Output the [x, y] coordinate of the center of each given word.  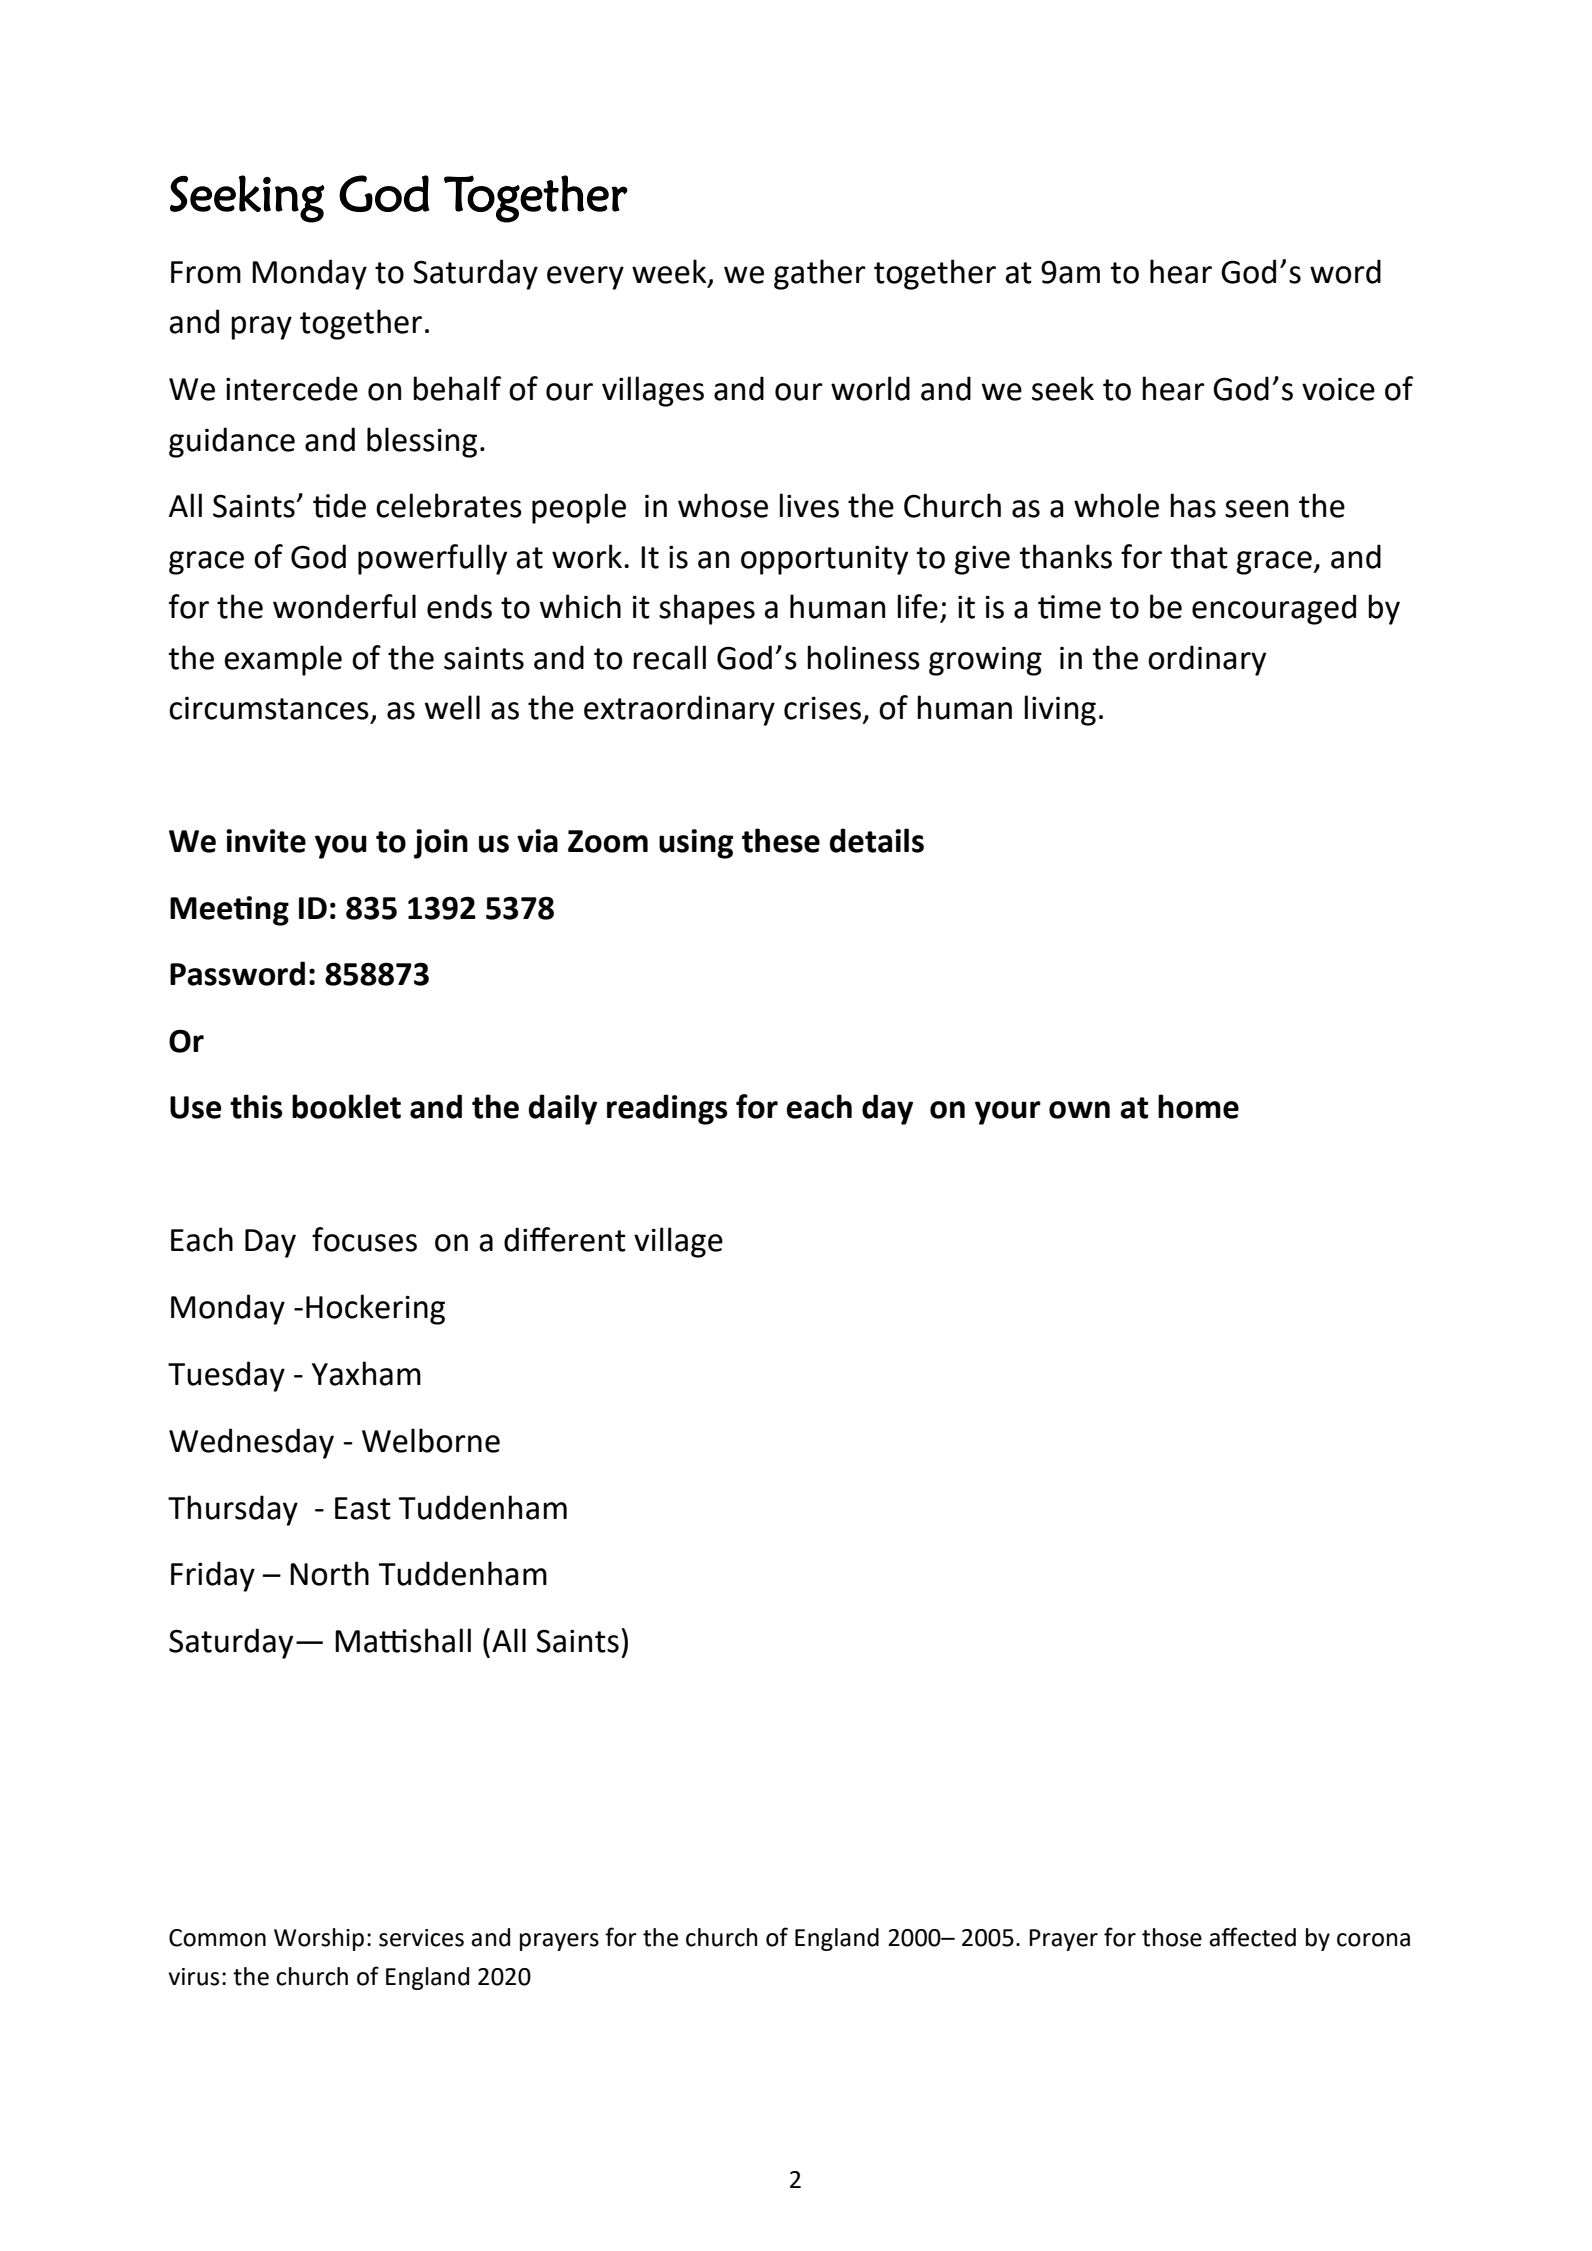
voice [1338, 389]
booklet [346, 1106]
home [1198, 1106]
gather [820, 274]
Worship [319, 1939]
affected [1252, 1937]
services [421, 1938]
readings [667, 1109]
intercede [292, 388]
